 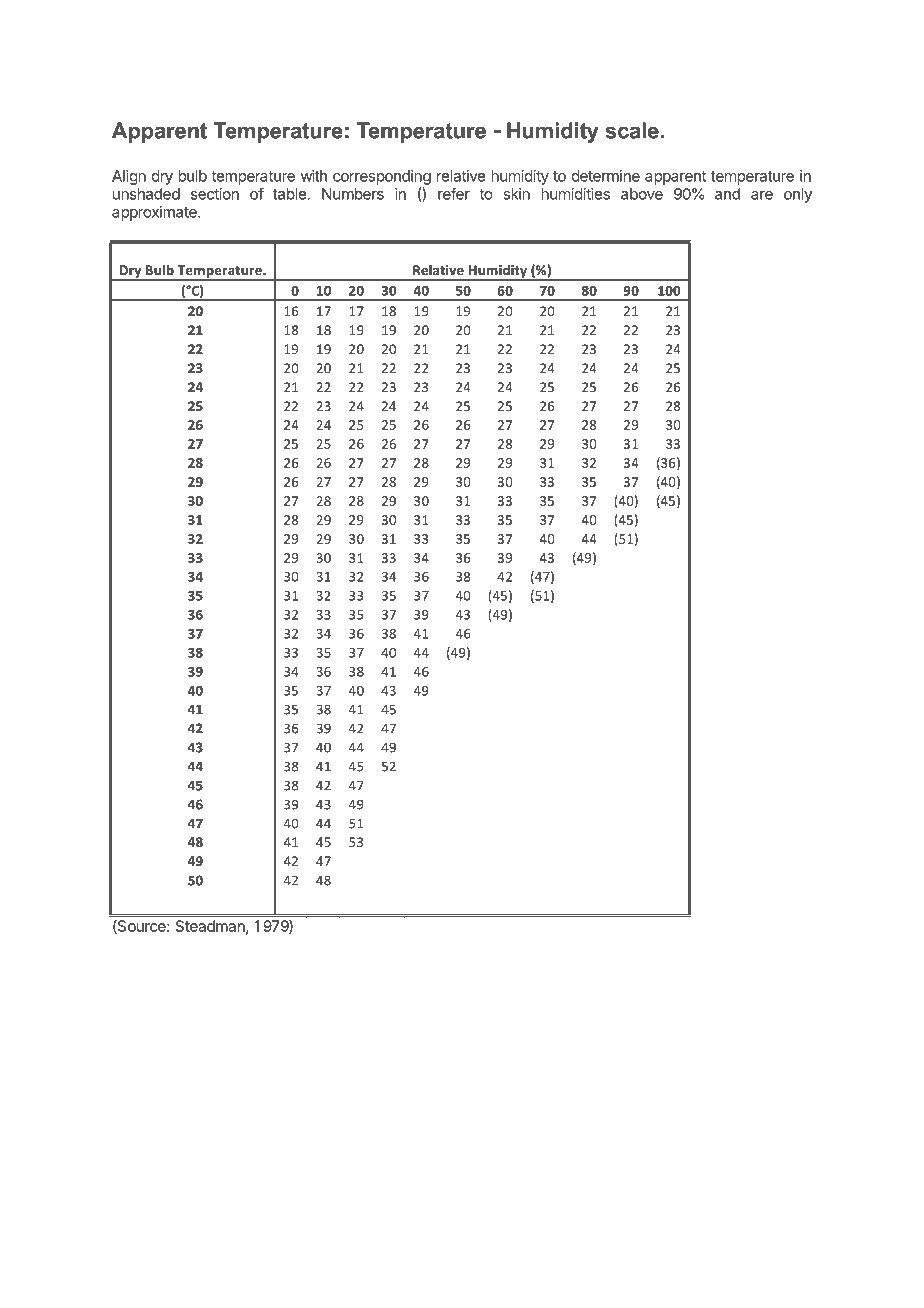 I want to click on corresponding, so click(x=382, y=177).
